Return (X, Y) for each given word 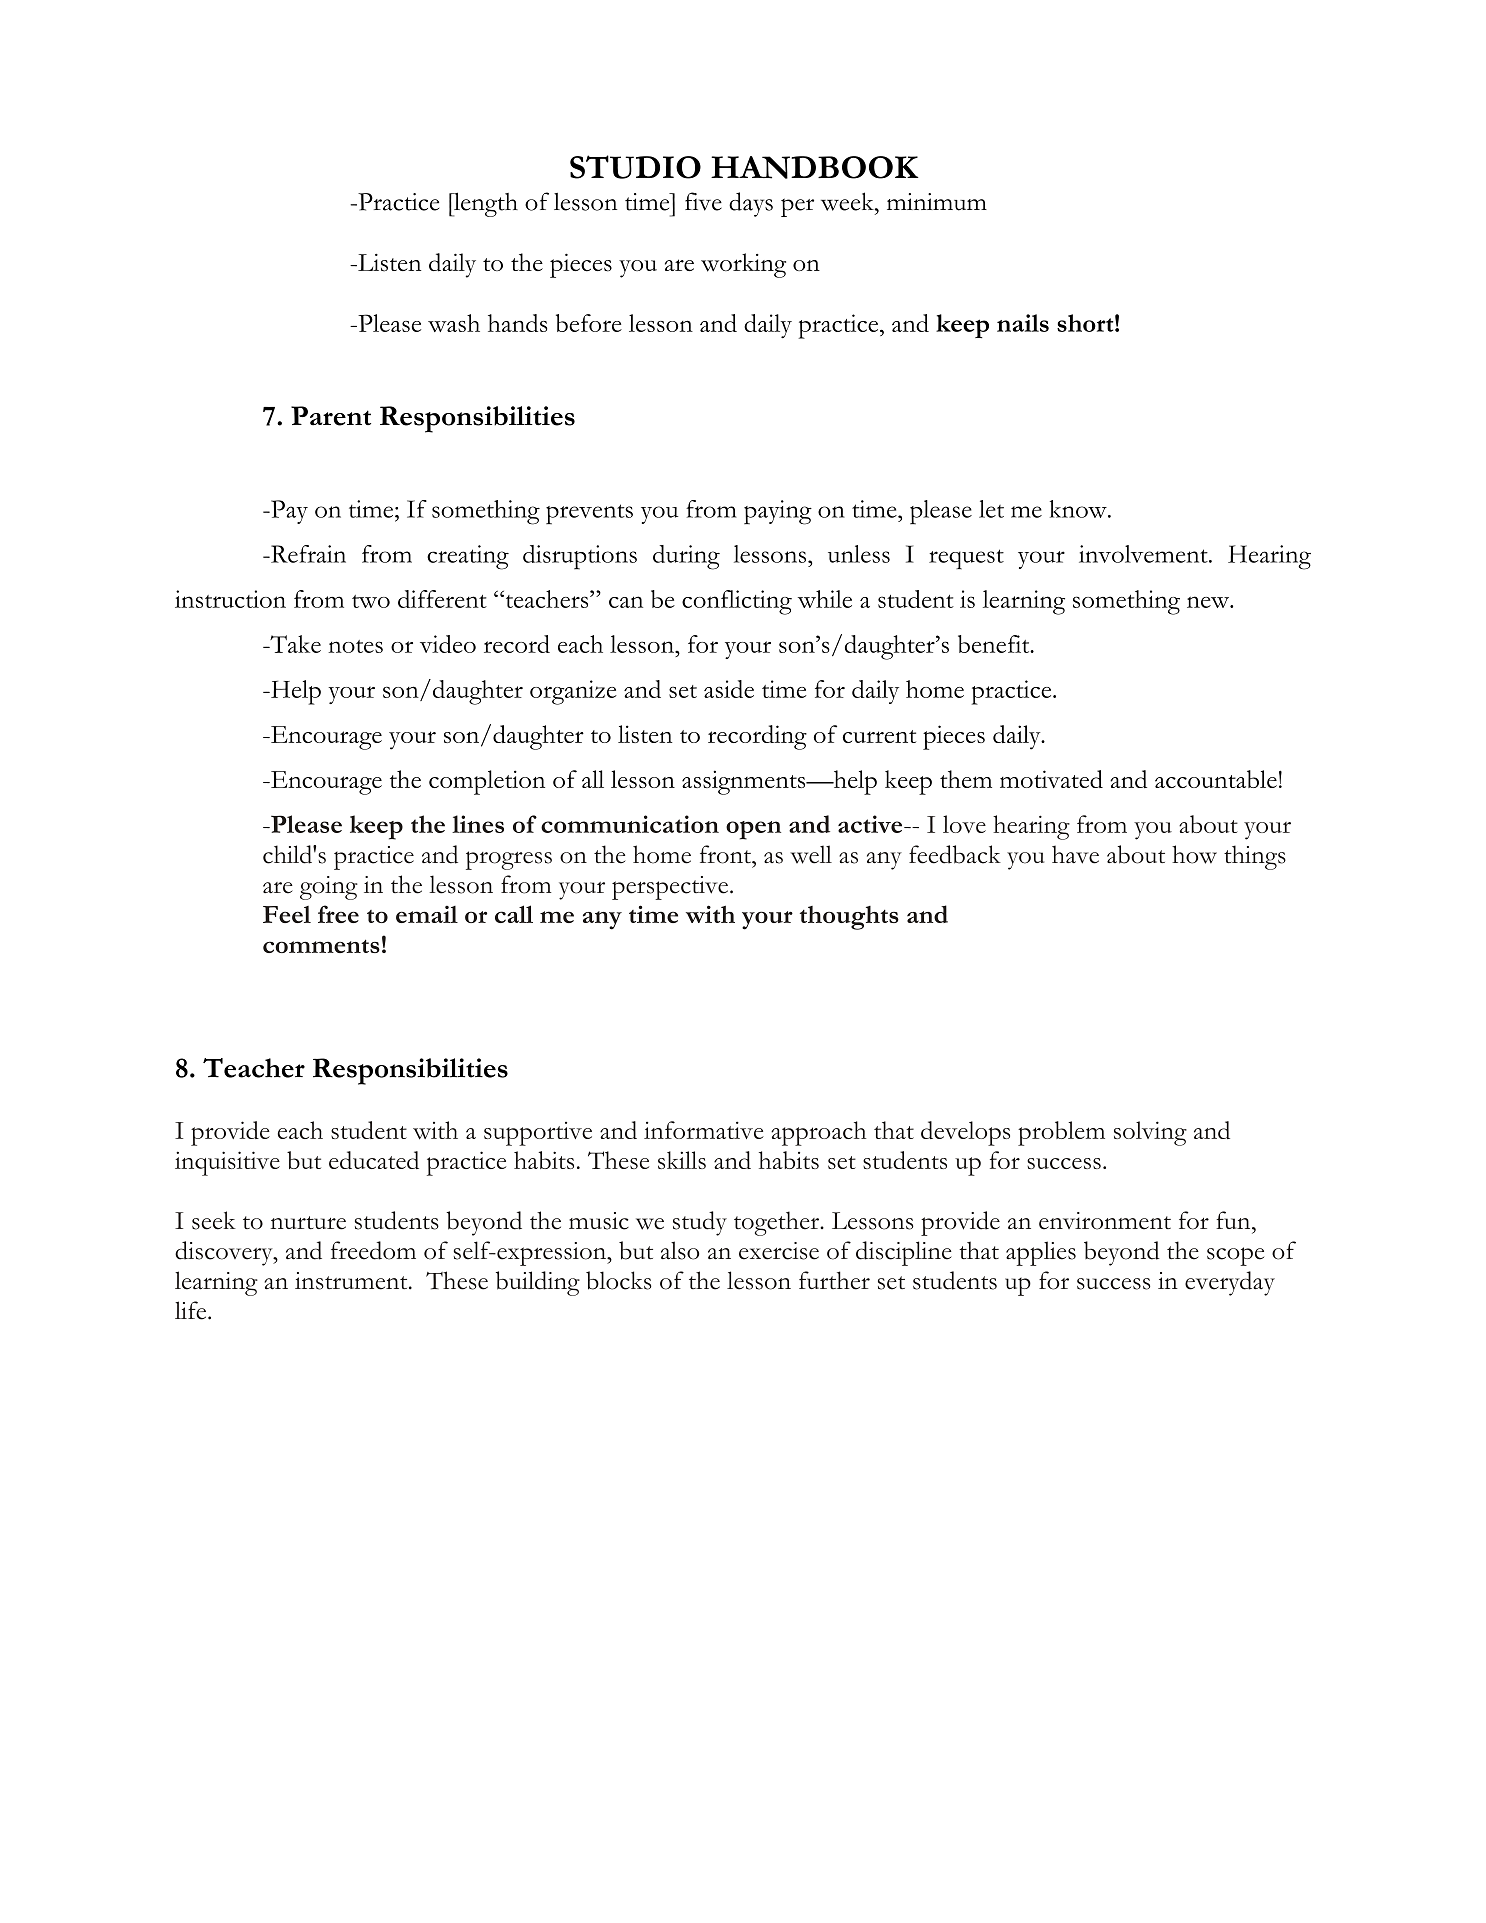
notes (355, 646)
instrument (352, 1281)
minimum (937, 202)
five (703, 201)
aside (729, 689)
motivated (1051, 779)
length (485, 204)
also (680, 1250)
